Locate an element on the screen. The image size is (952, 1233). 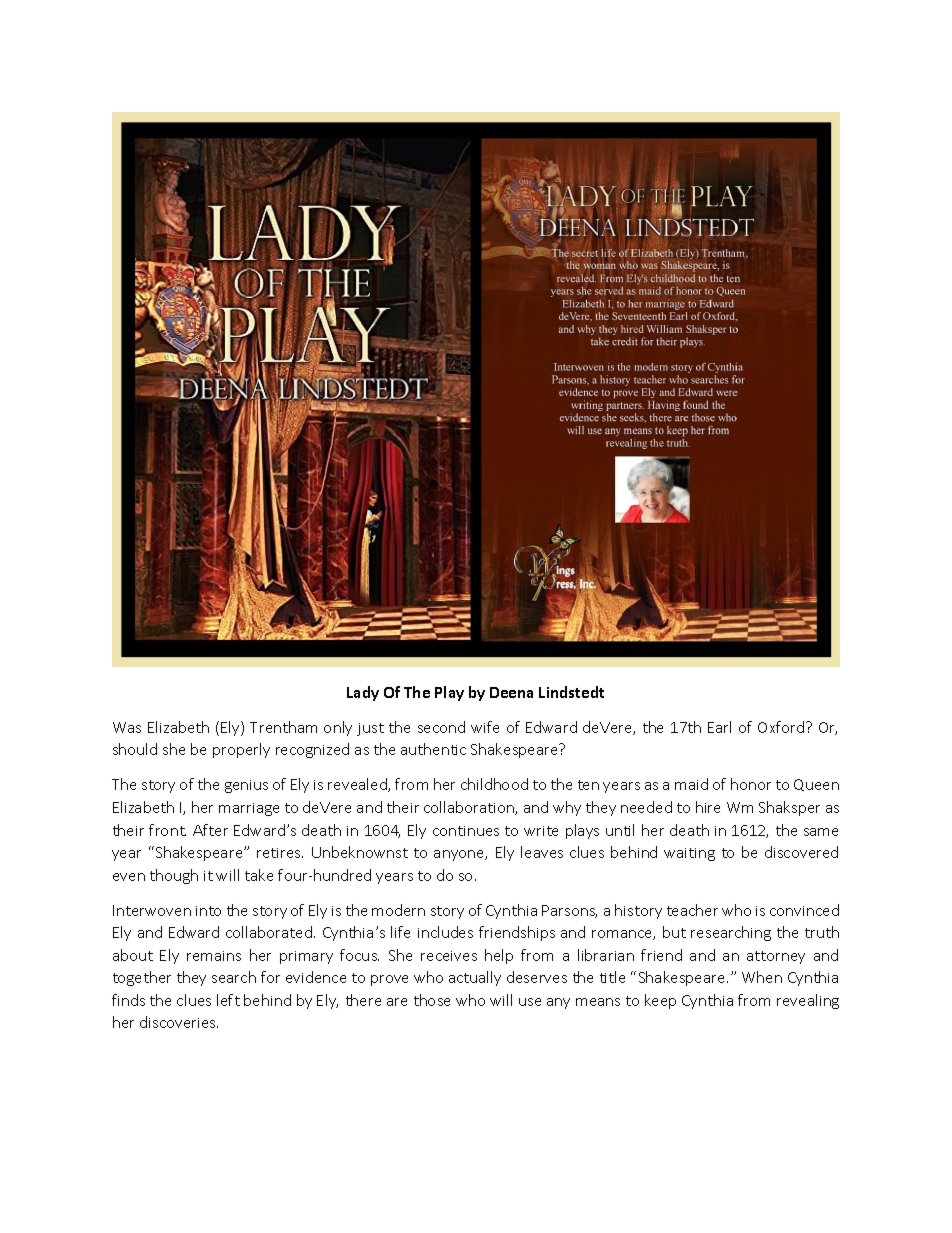
waiting is located at coordinates (689, 854).
